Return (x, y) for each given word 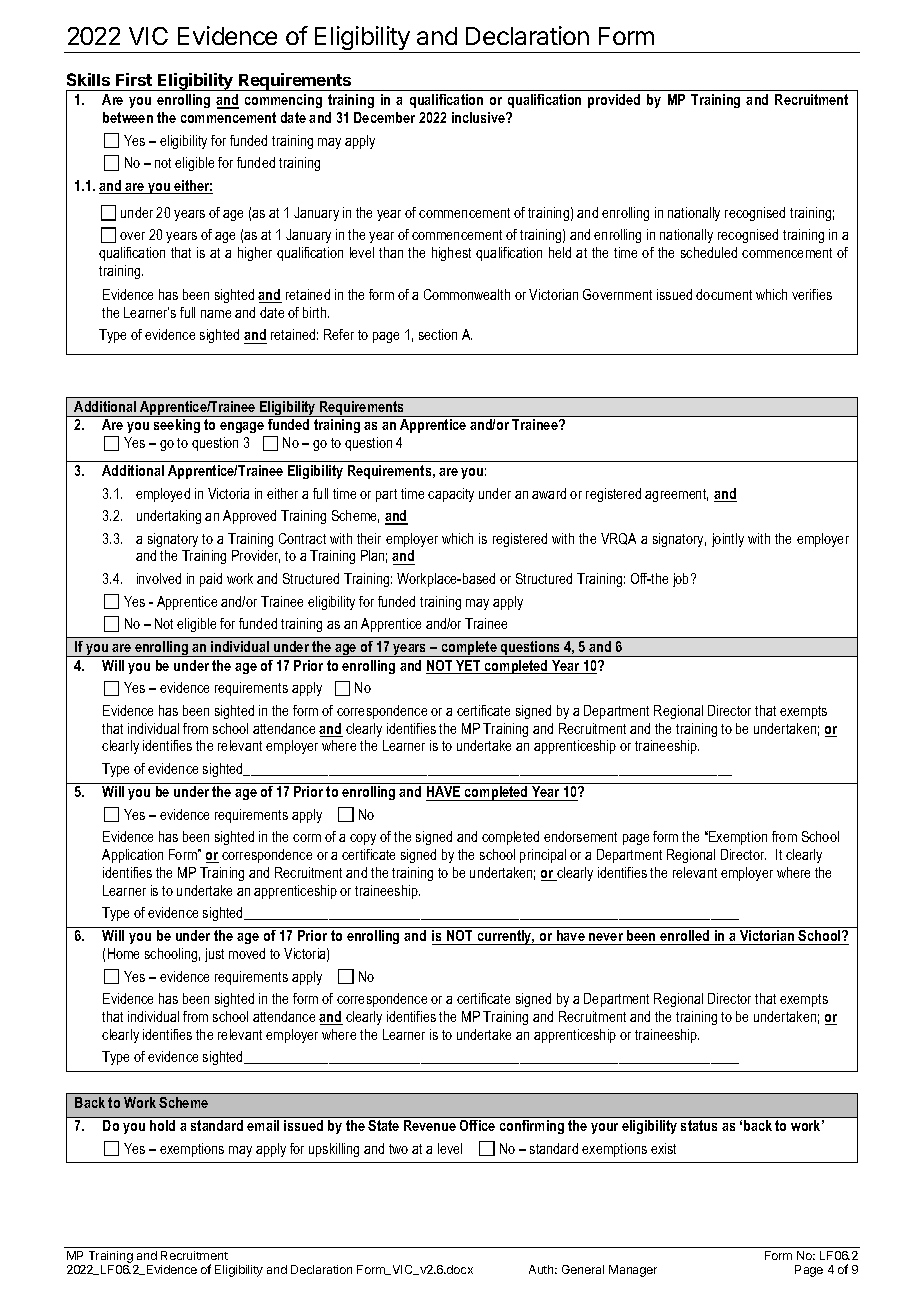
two (398, 1149)
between (128, 117)
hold (162, 1125)
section (438, 334)
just (214, 955)
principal (543, 856)
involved (159, 578)
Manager (633, 1271)
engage (243, 429)
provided (614, 101)
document (724, 294)
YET (468, 667)
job (682, 580)
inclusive (479, 117)
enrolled (685, 937)
